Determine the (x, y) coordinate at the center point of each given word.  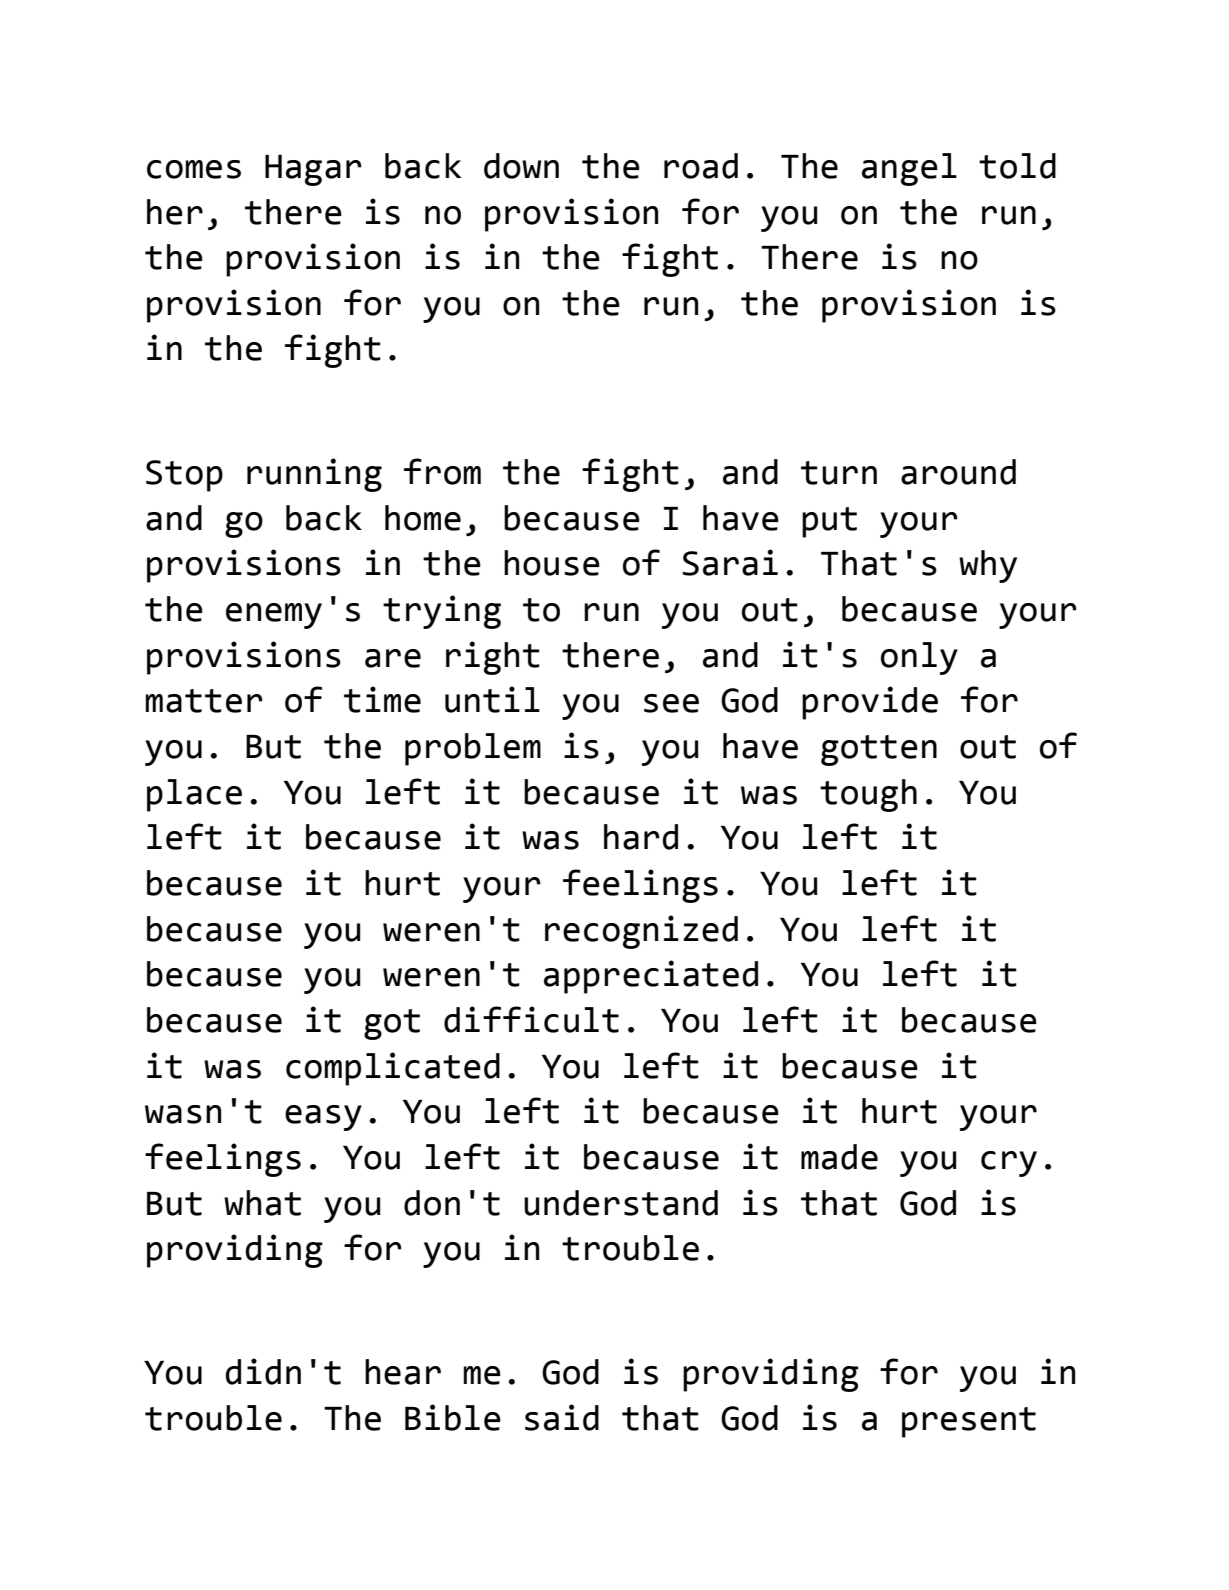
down (521, 166)
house (552, 563)
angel (909, 169)
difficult (531, 1019)
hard (641, 837)
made (839, 1157)
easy (323, 1118)
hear (403, 1372)
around (958, 472)
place (194, 795)
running (314, 475)
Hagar (313, 170)
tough (868, 795)
